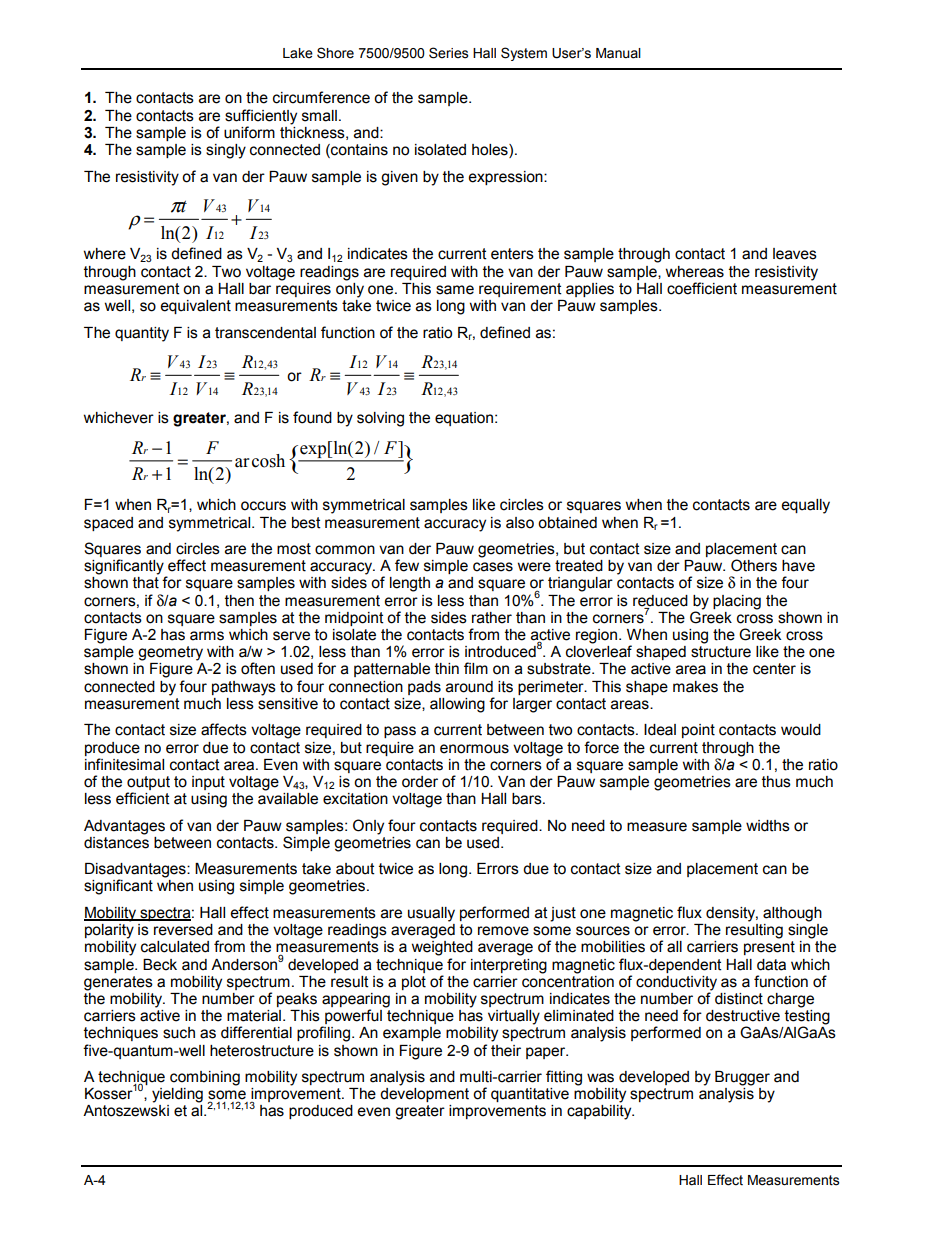 The height and width of the screenshot is (1233, 952). I want to click on cosh, so click(268, 461).
